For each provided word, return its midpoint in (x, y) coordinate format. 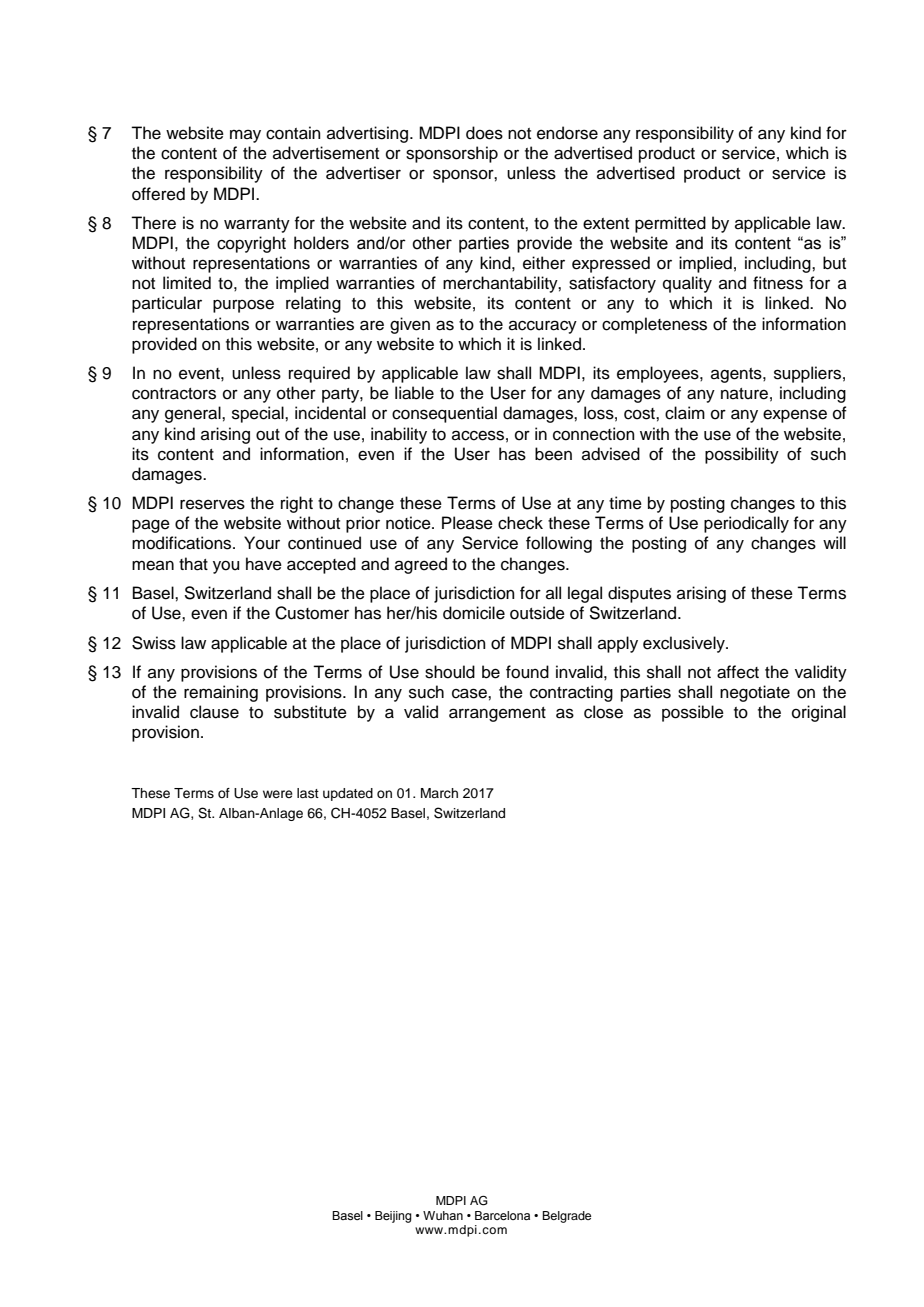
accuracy (543, 327)
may (245, 136)
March (439, 793)
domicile (474, 613)
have (264, 564)
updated (348, 794)
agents (737, 375)
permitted (670, 224)
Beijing (393, 1217)
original (819, 713)
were (278, 794)
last (308, 793)
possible (693, 713)
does (484, 133)
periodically (746, 524)
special (259, 414)
